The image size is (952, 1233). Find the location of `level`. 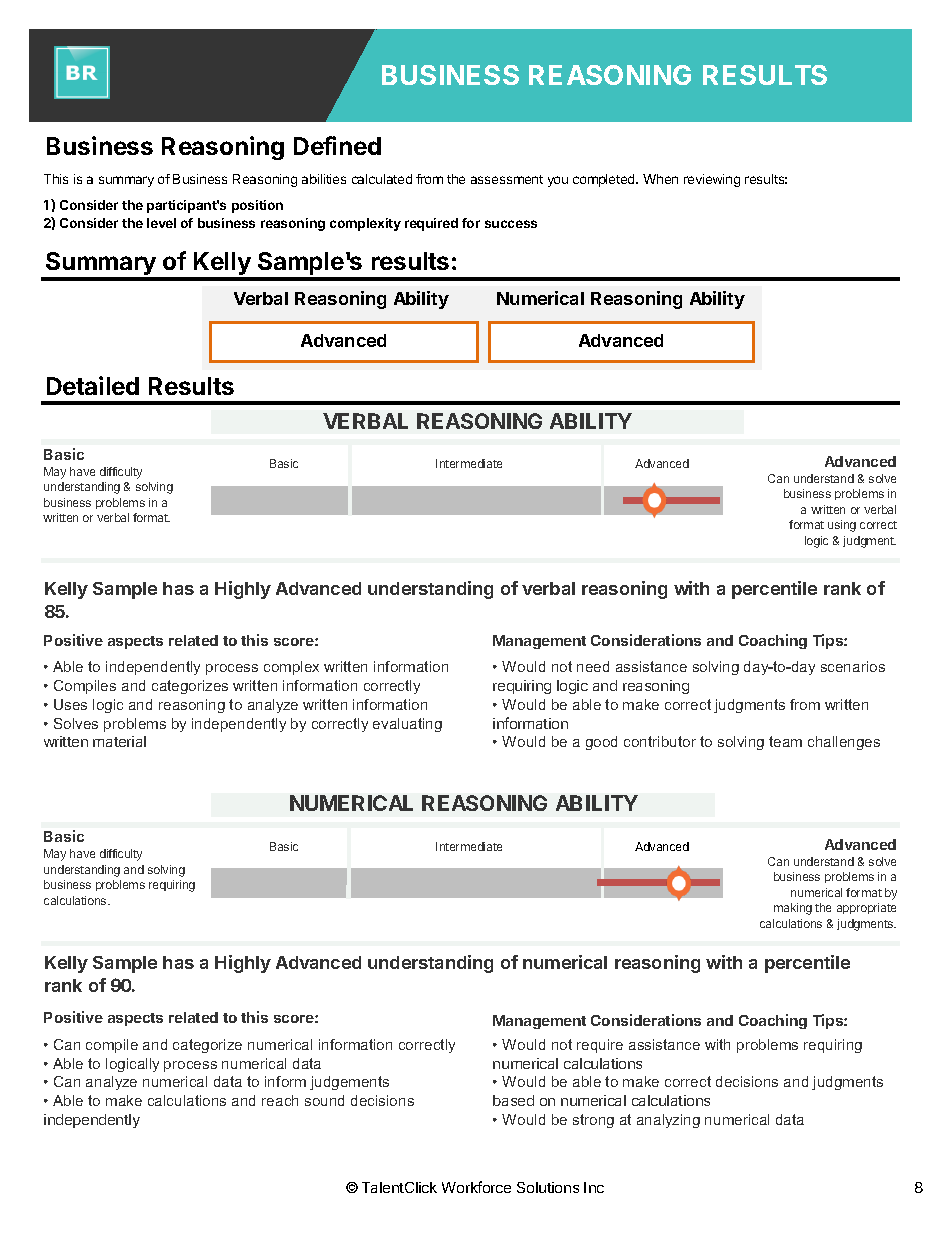

level is located at coordinates (161, 223).
